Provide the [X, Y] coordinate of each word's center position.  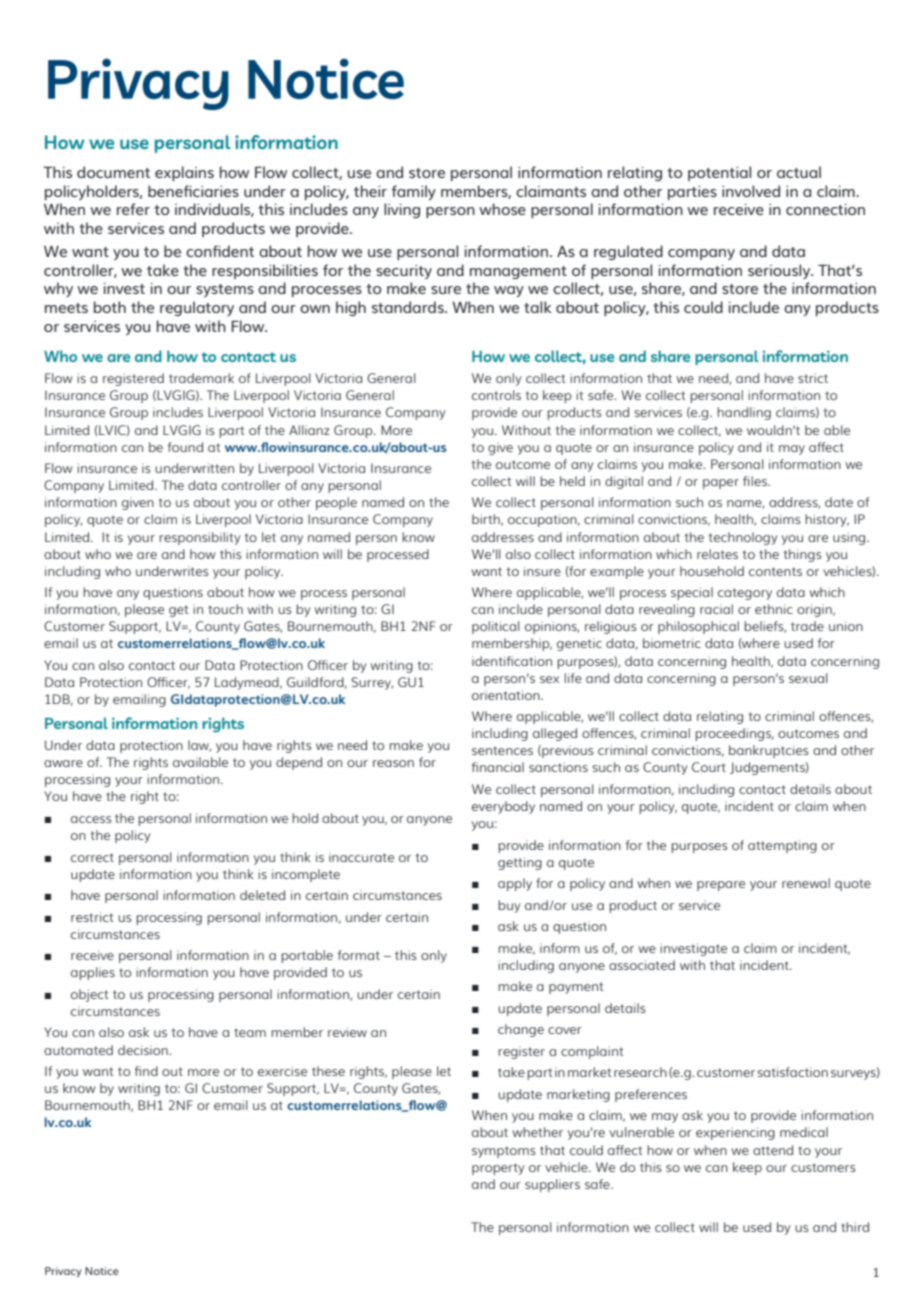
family [414, 192]
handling [744, 413]
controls [496, 395]
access [91, 819]
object [89, 995]
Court [709, 767]
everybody [503, 807]
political [496, 627]
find [146, 1071]
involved [751, 191]
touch [225, 609]
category [745, 594]
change [521, 1030]
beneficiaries [193, 191]
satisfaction [792, 1072]
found [185, 447]
